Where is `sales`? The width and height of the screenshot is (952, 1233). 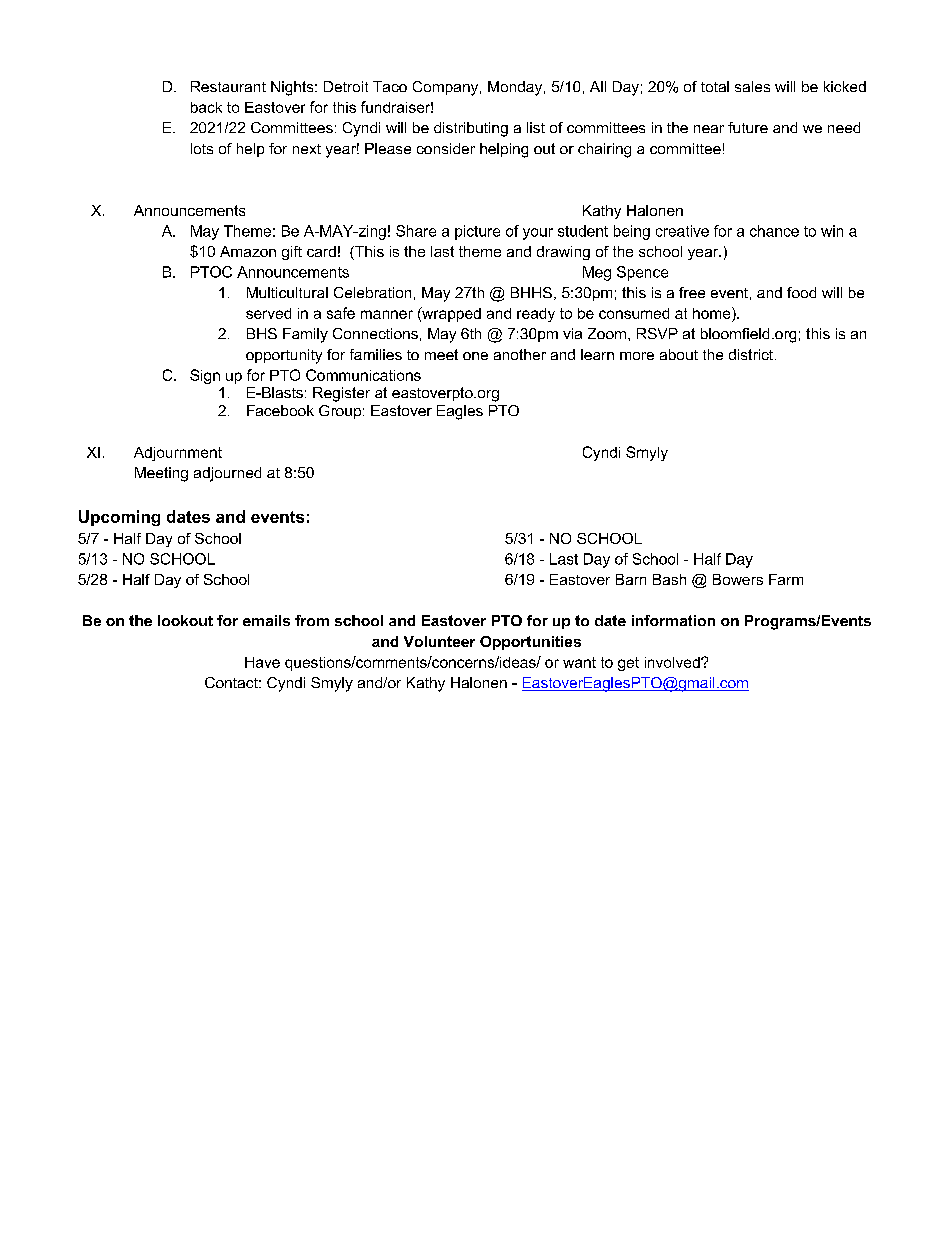
sales is located at coordinates (752, 86).
